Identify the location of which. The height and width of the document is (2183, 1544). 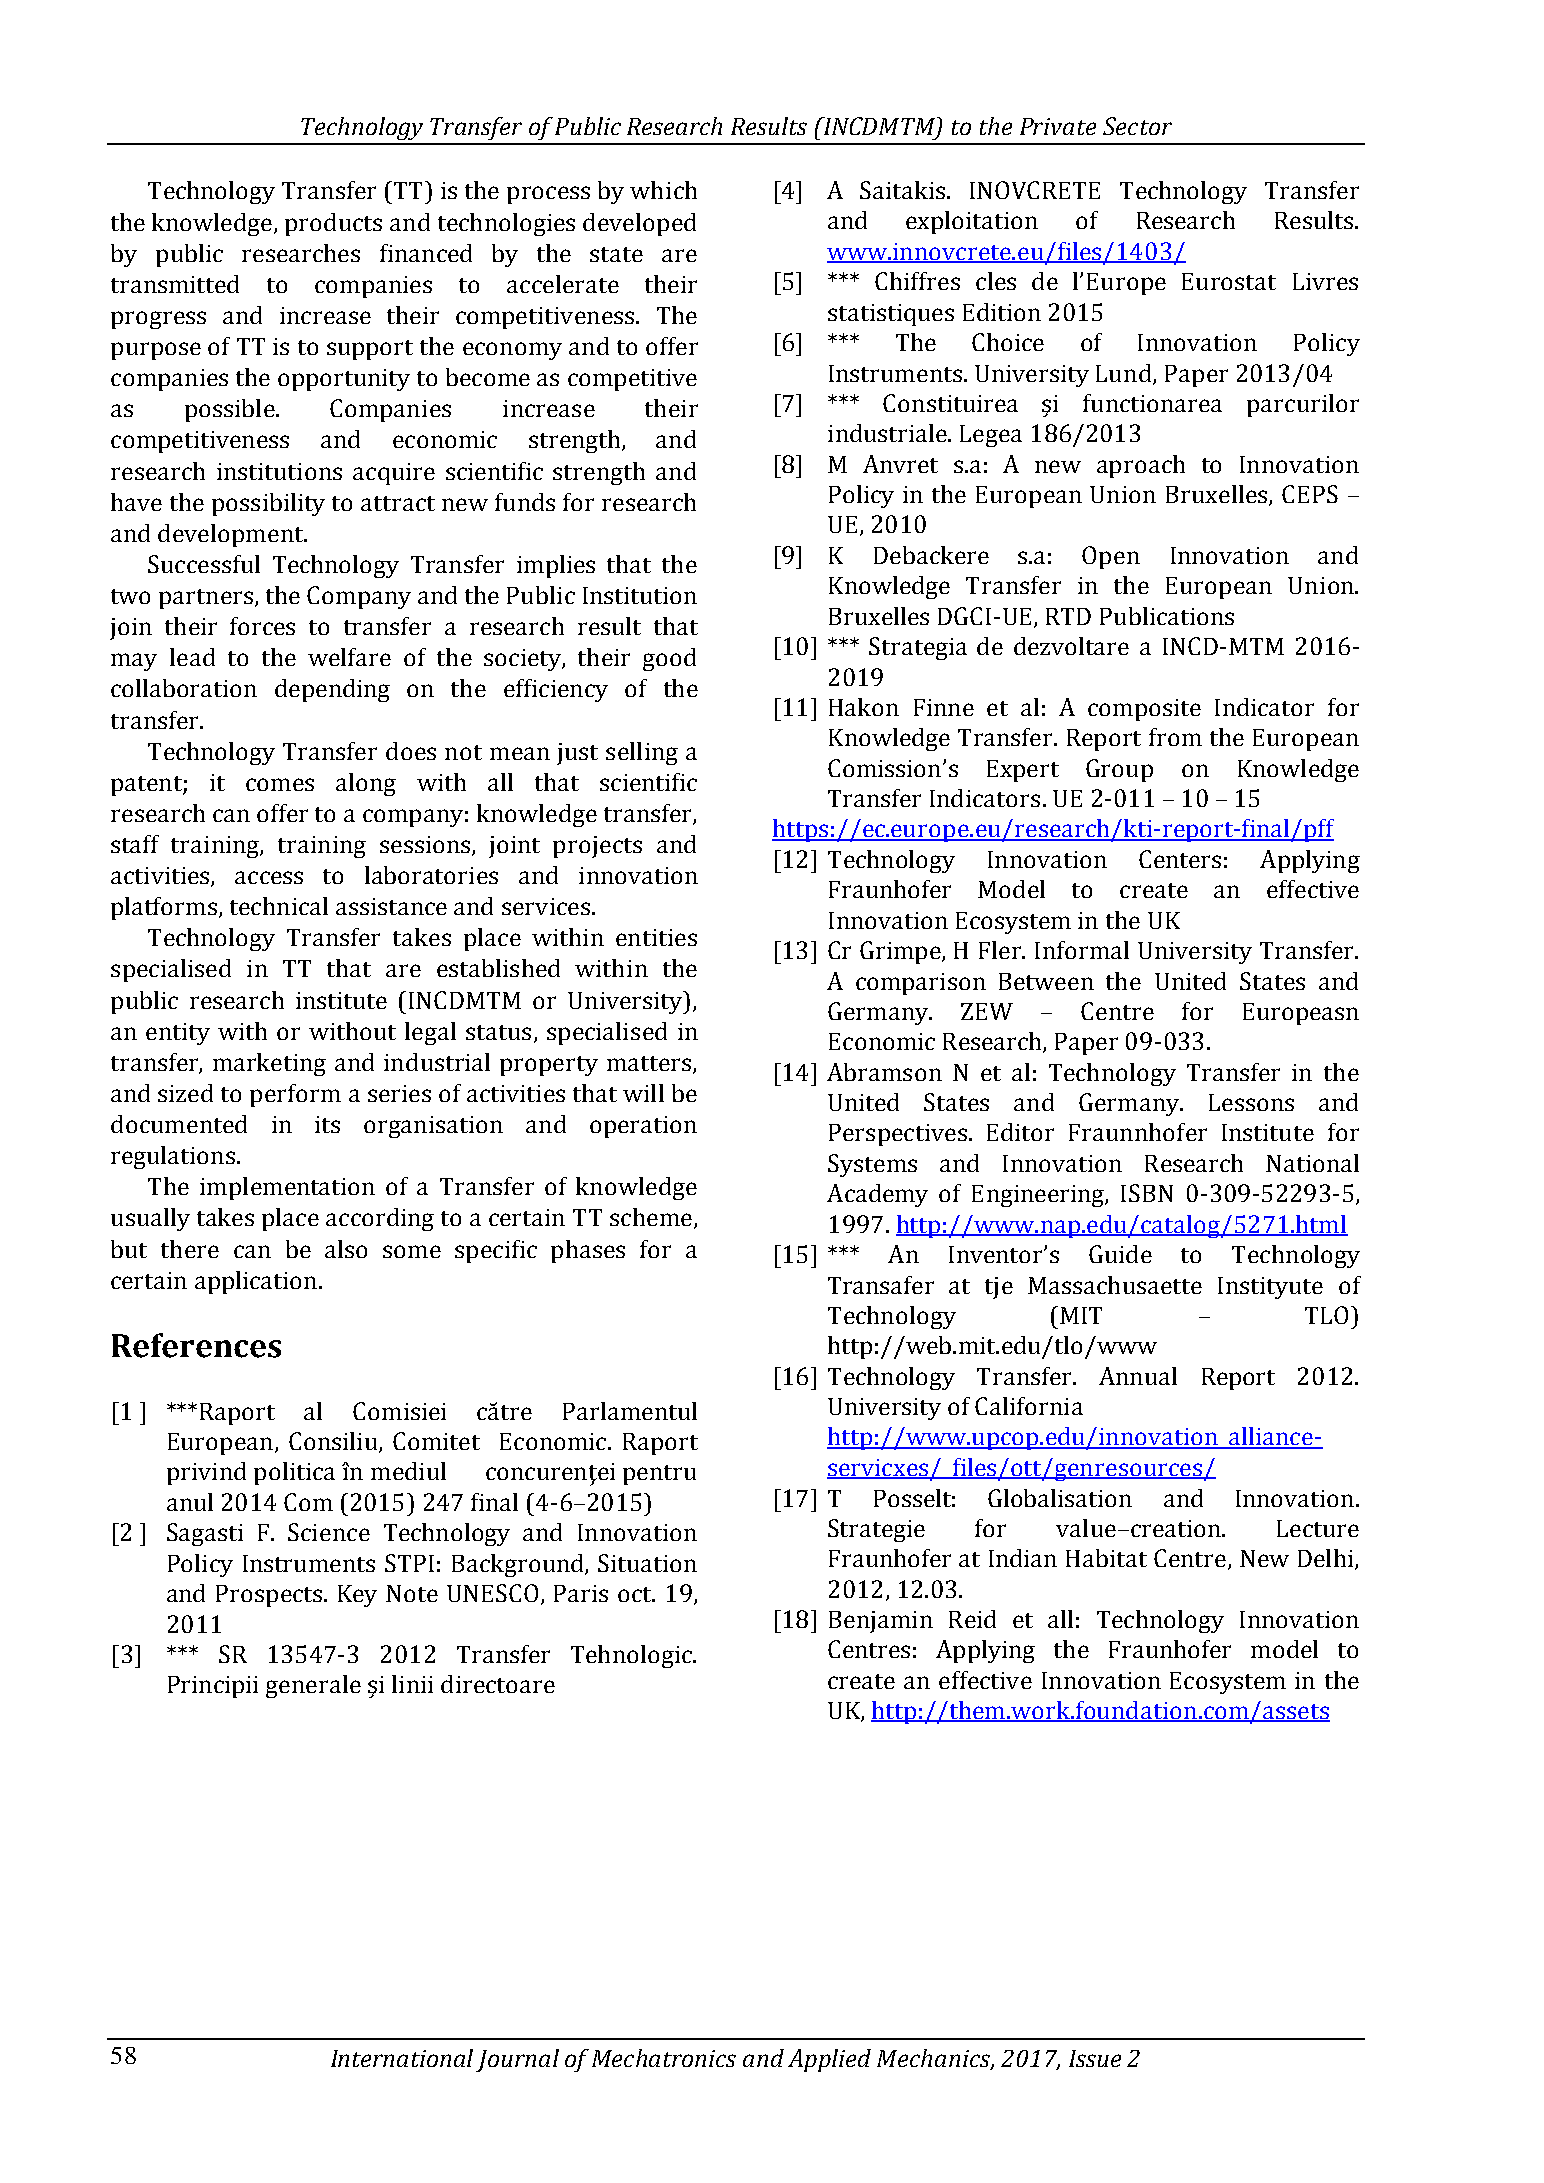
(663, 190).
